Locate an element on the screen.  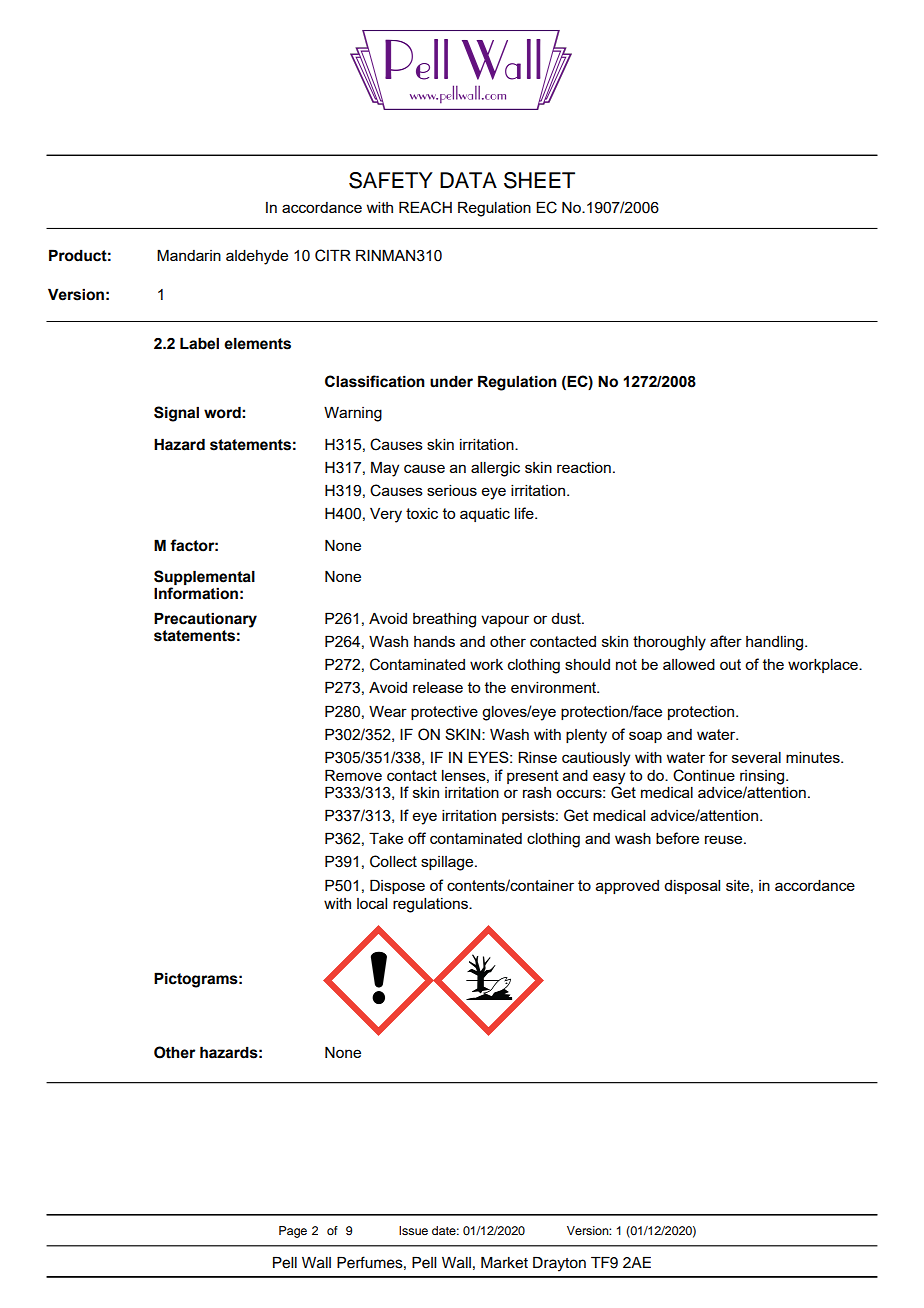
aldehyde is located at coordinates (257, 257).
